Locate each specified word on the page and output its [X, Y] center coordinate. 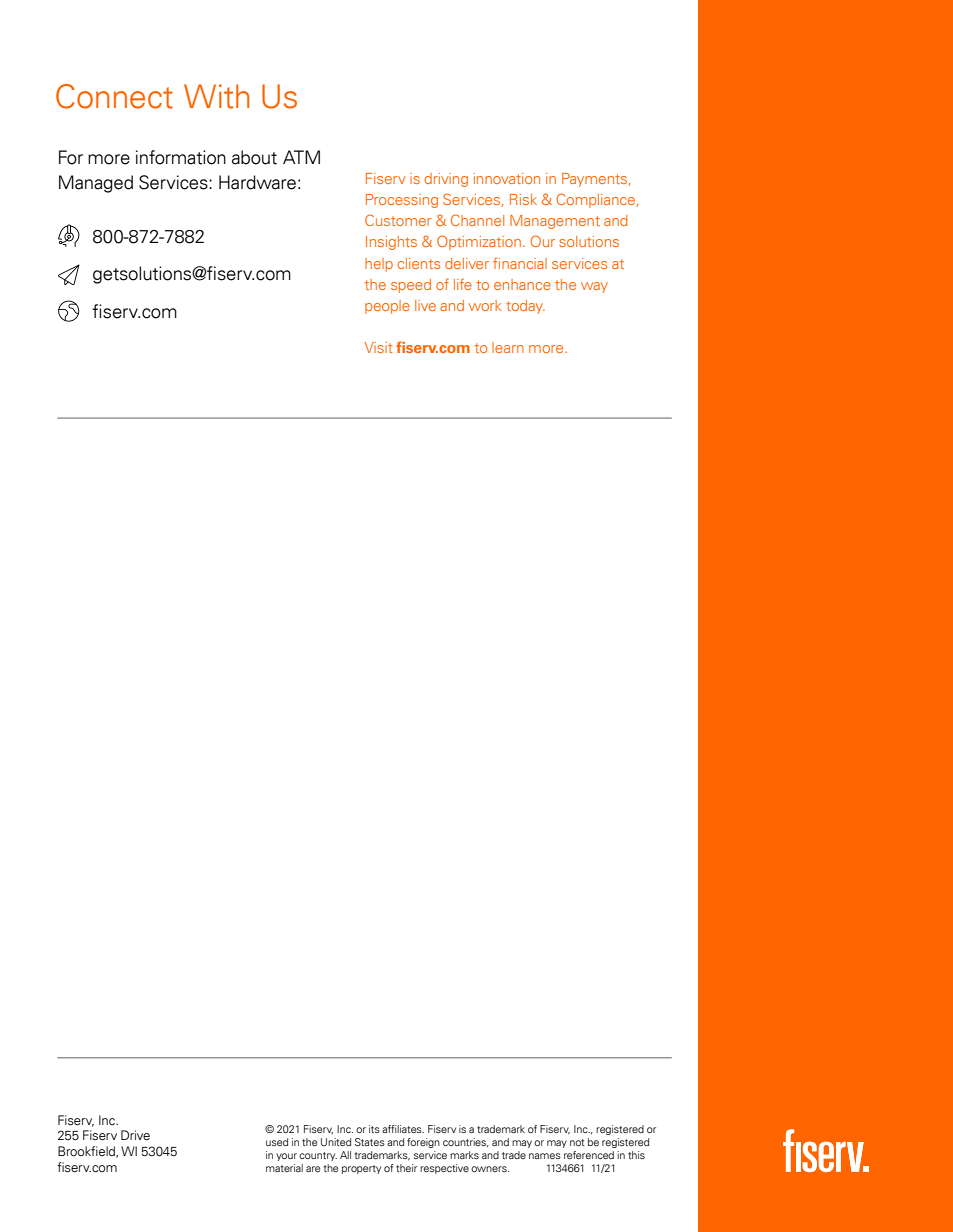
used [277, 1142]
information [181, 157]
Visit [378, 347]
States [370, 1142]
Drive [135, 1135]
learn [508, 347]
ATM [301, 157]
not [577, 1142]
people [387, 307]
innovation [507, 178]
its [374, 1129]
